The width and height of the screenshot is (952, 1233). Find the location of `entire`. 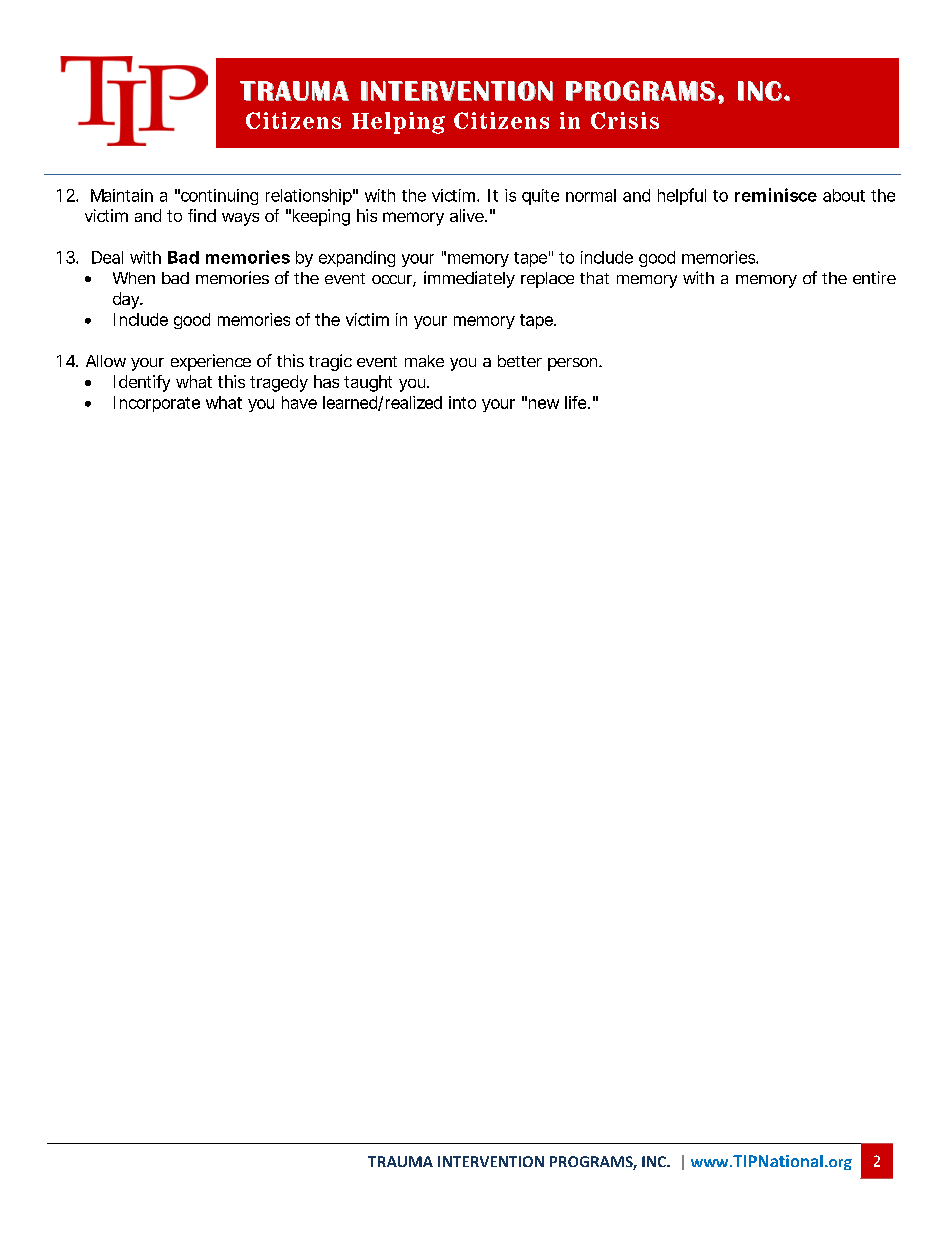

entire is located at coordinates (874, 277).
